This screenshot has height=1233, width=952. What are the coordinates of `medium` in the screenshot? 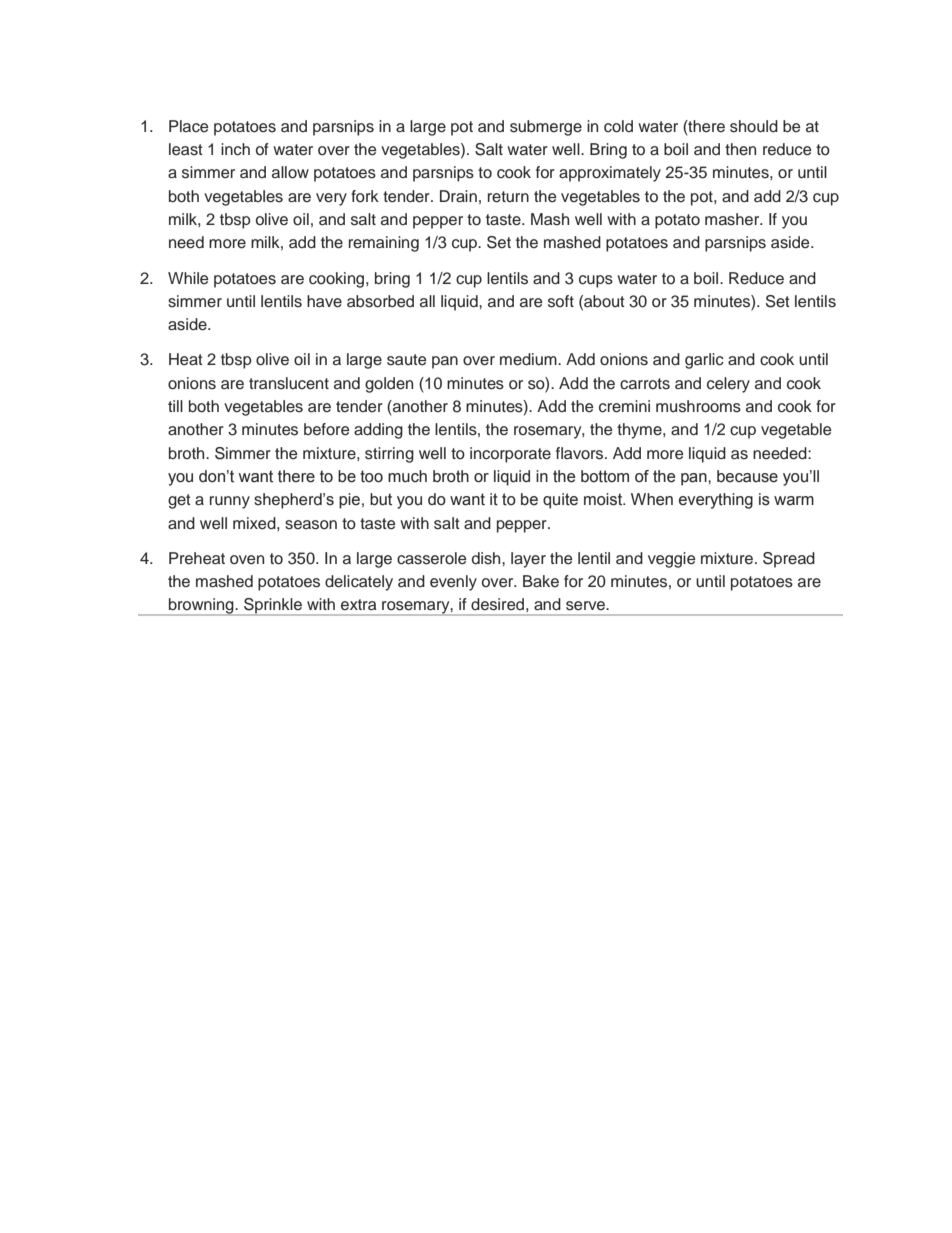 It's located at (529, 359).
